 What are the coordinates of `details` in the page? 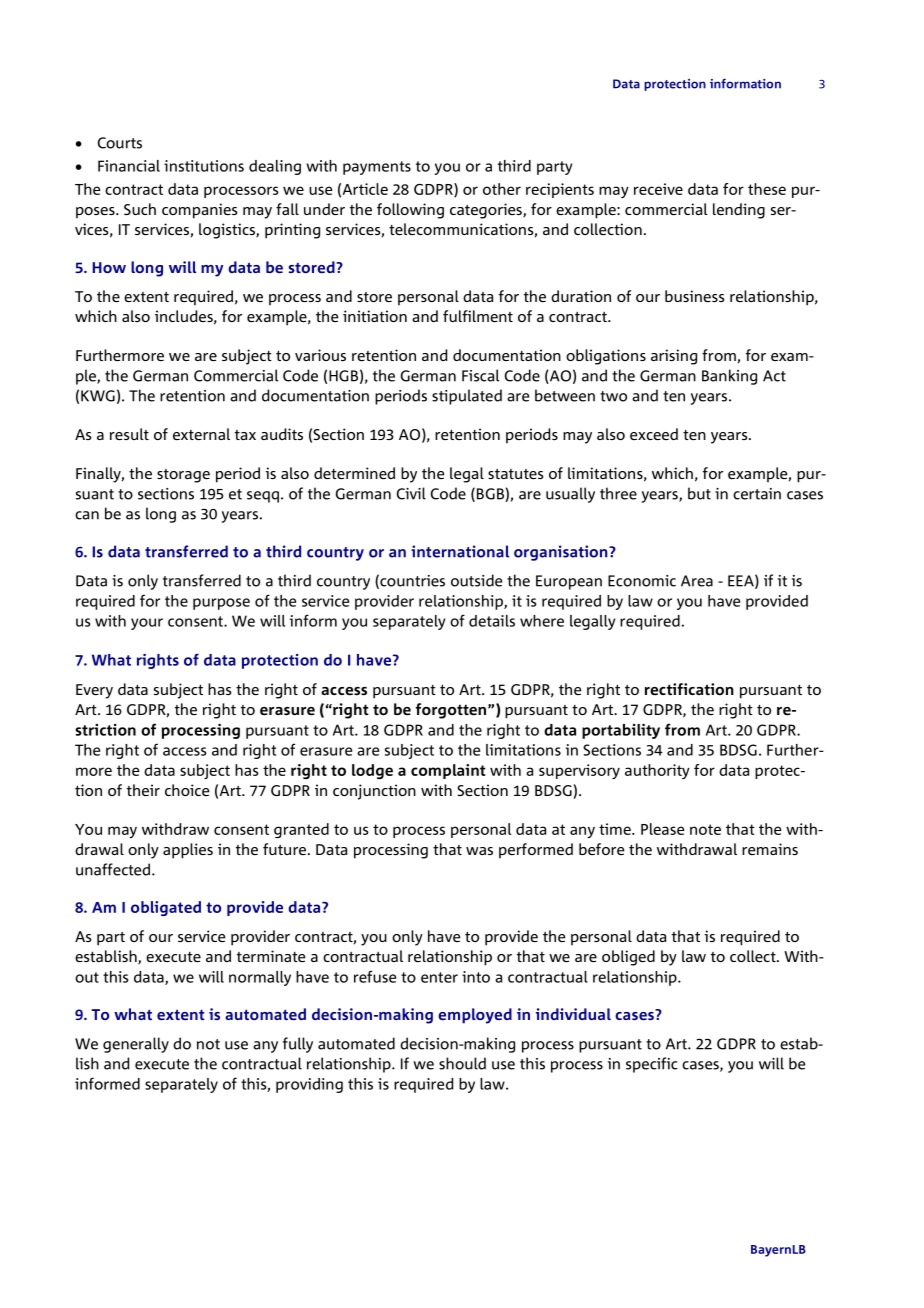 It's located at (492, 621).
